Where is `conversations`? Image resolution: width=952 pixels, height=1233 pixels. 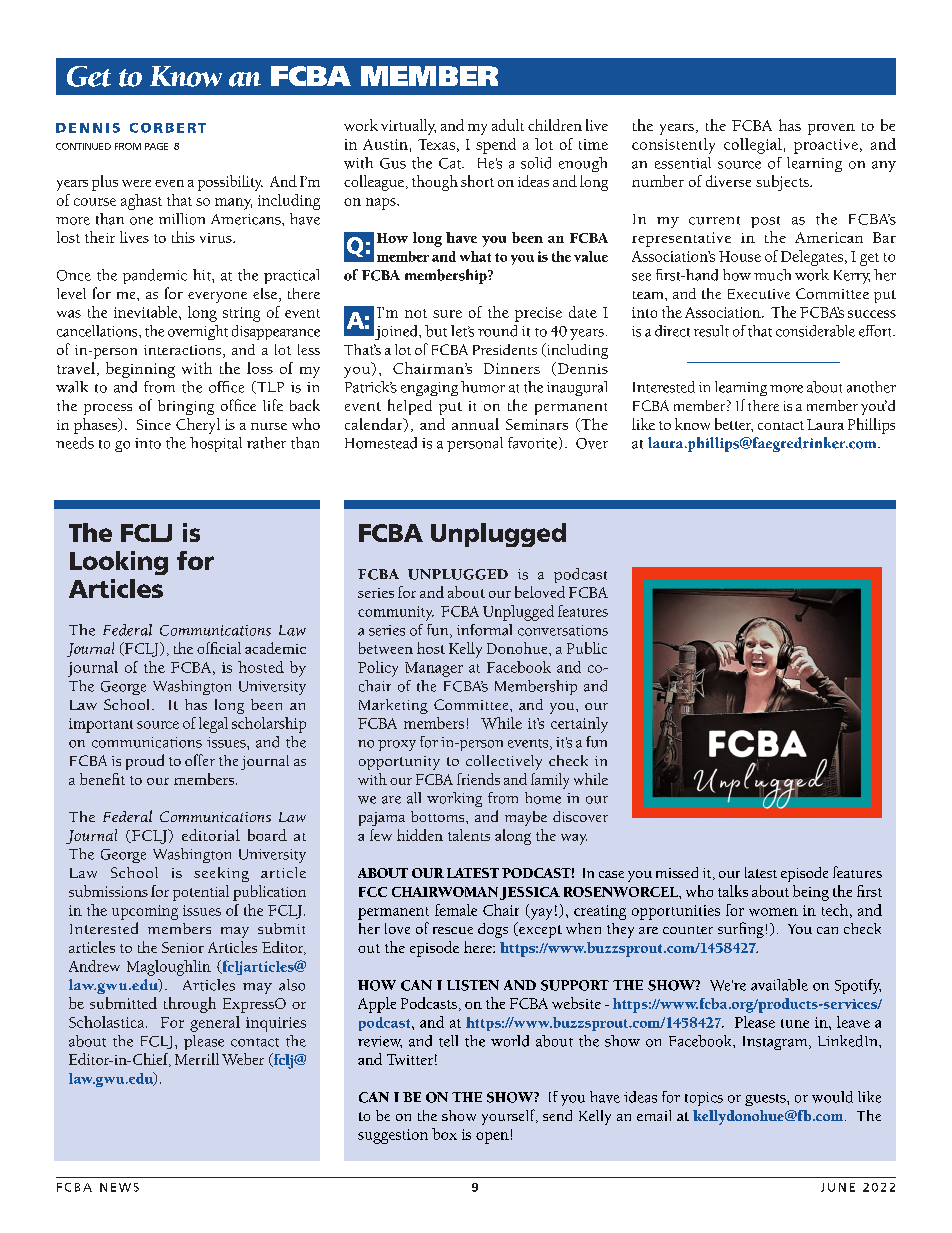
conversations is located at coordinates (563, 630).
